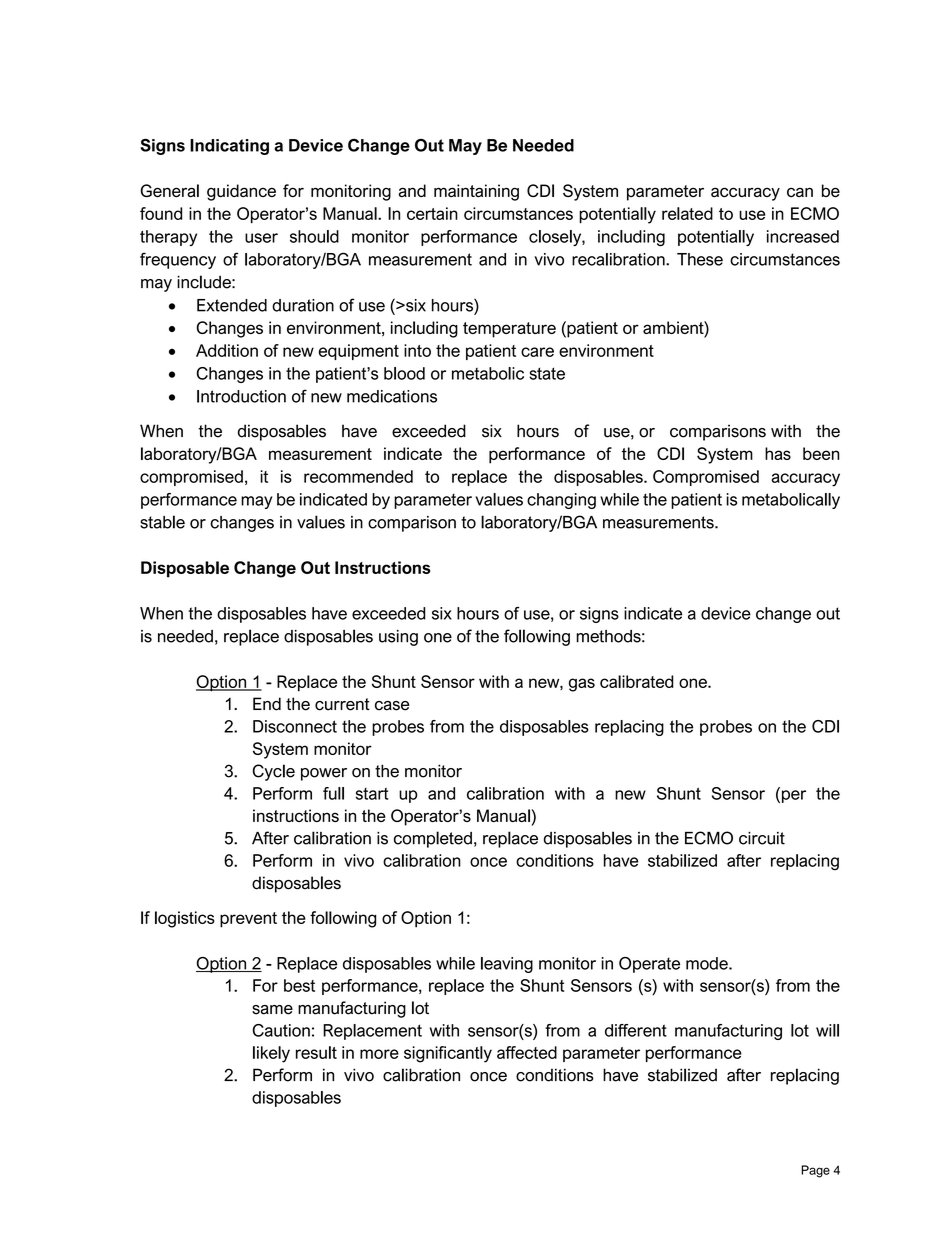  I want to click on circuit, so click(762, 838).
